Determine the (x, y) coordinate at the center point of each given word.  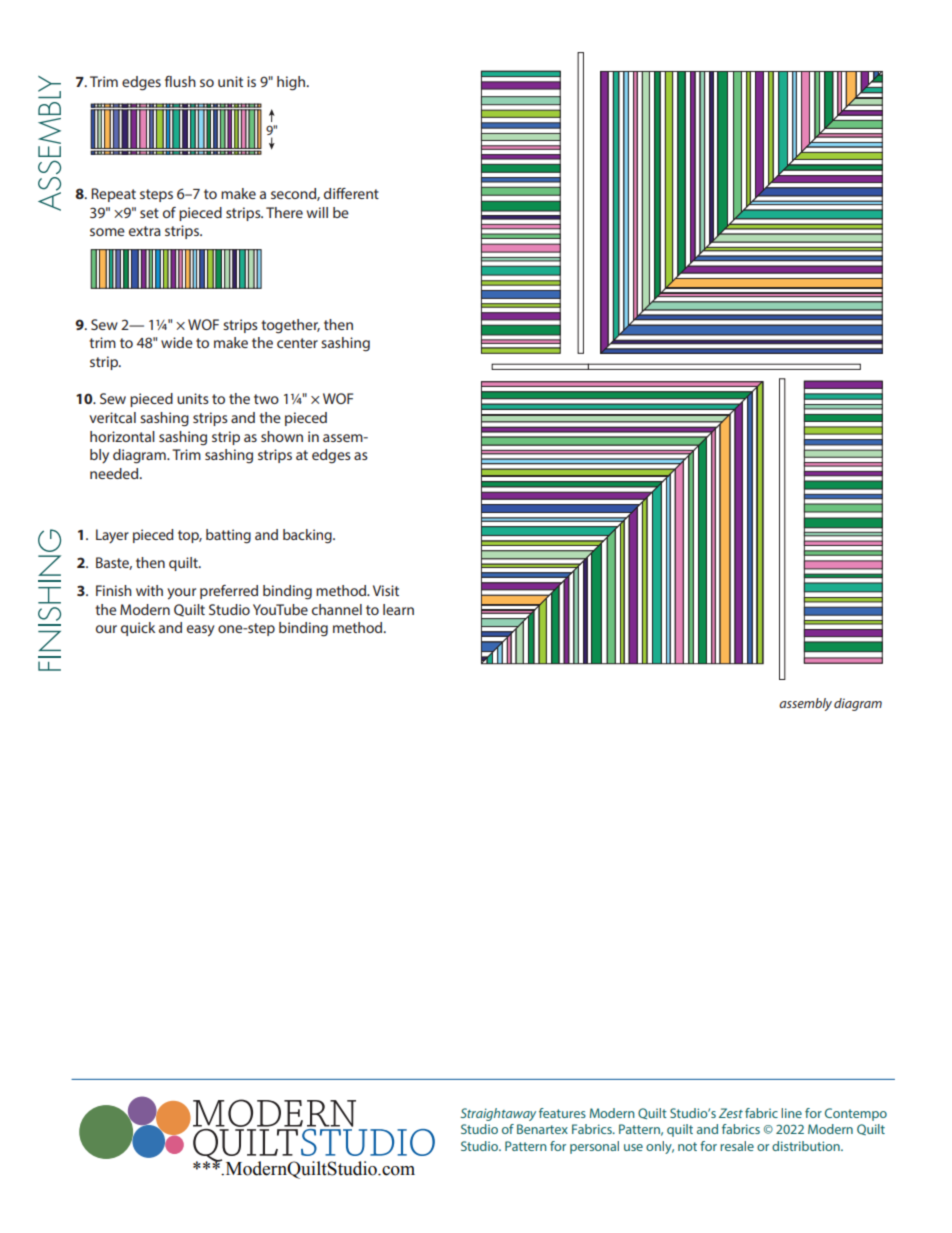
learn (398, 609)
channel (337, 609)
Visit (386, 590)
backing (308, 536)
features (562, 1113)
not (687, 1146)
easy (201, 631)
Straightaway (498, 1114)
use (633, 1147)
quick (138, 629)
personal (594, 1147)
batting (228, 536)
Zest (731, 1113)
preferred (229, 592)
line (791, 1113)
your (181, 594)
